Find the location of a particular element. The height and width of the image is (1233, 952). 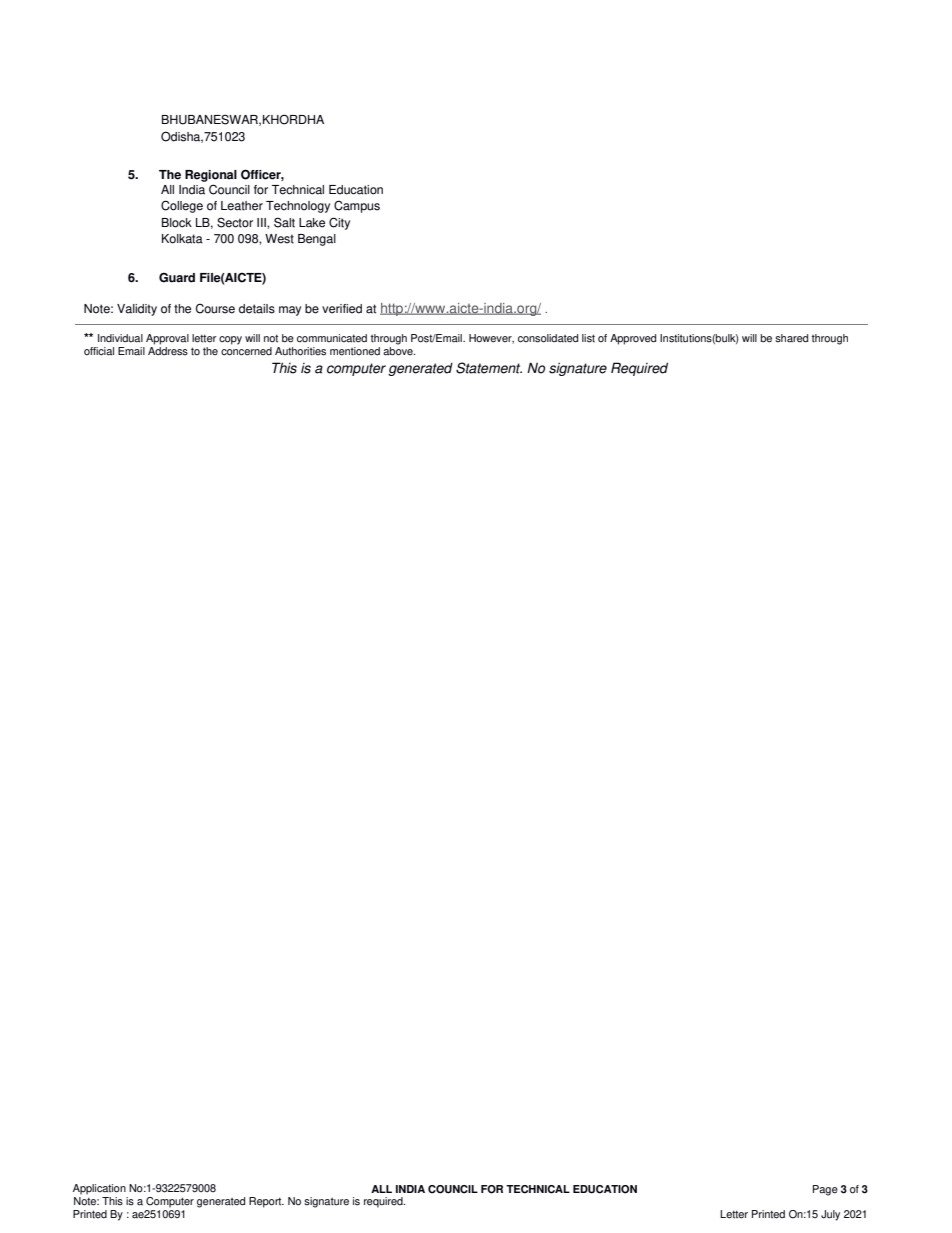

list is located at coordinates (588, 338).
